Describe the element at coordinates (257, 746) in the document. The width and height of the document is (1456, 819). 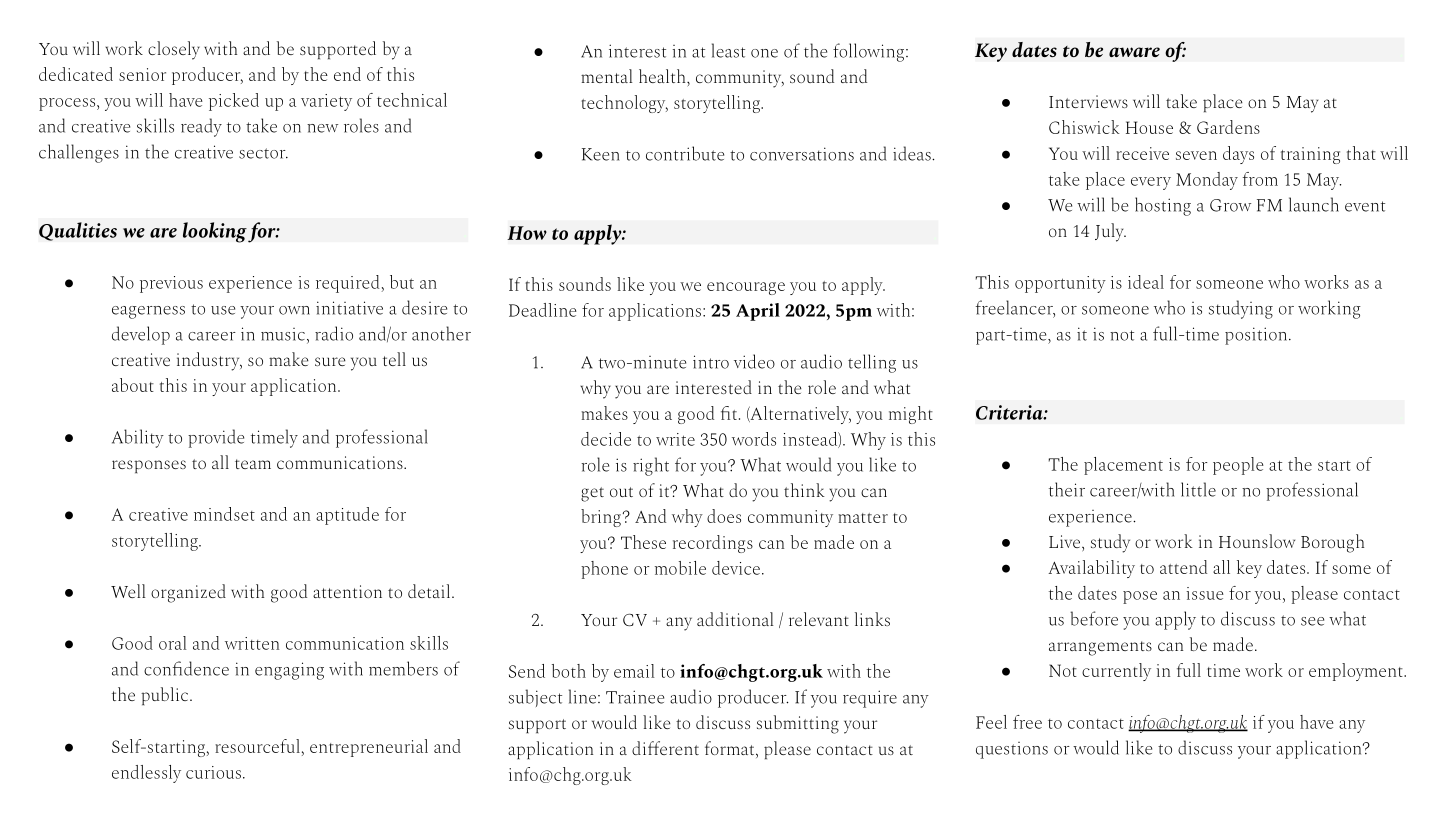
I see `resourceful` at that location.
